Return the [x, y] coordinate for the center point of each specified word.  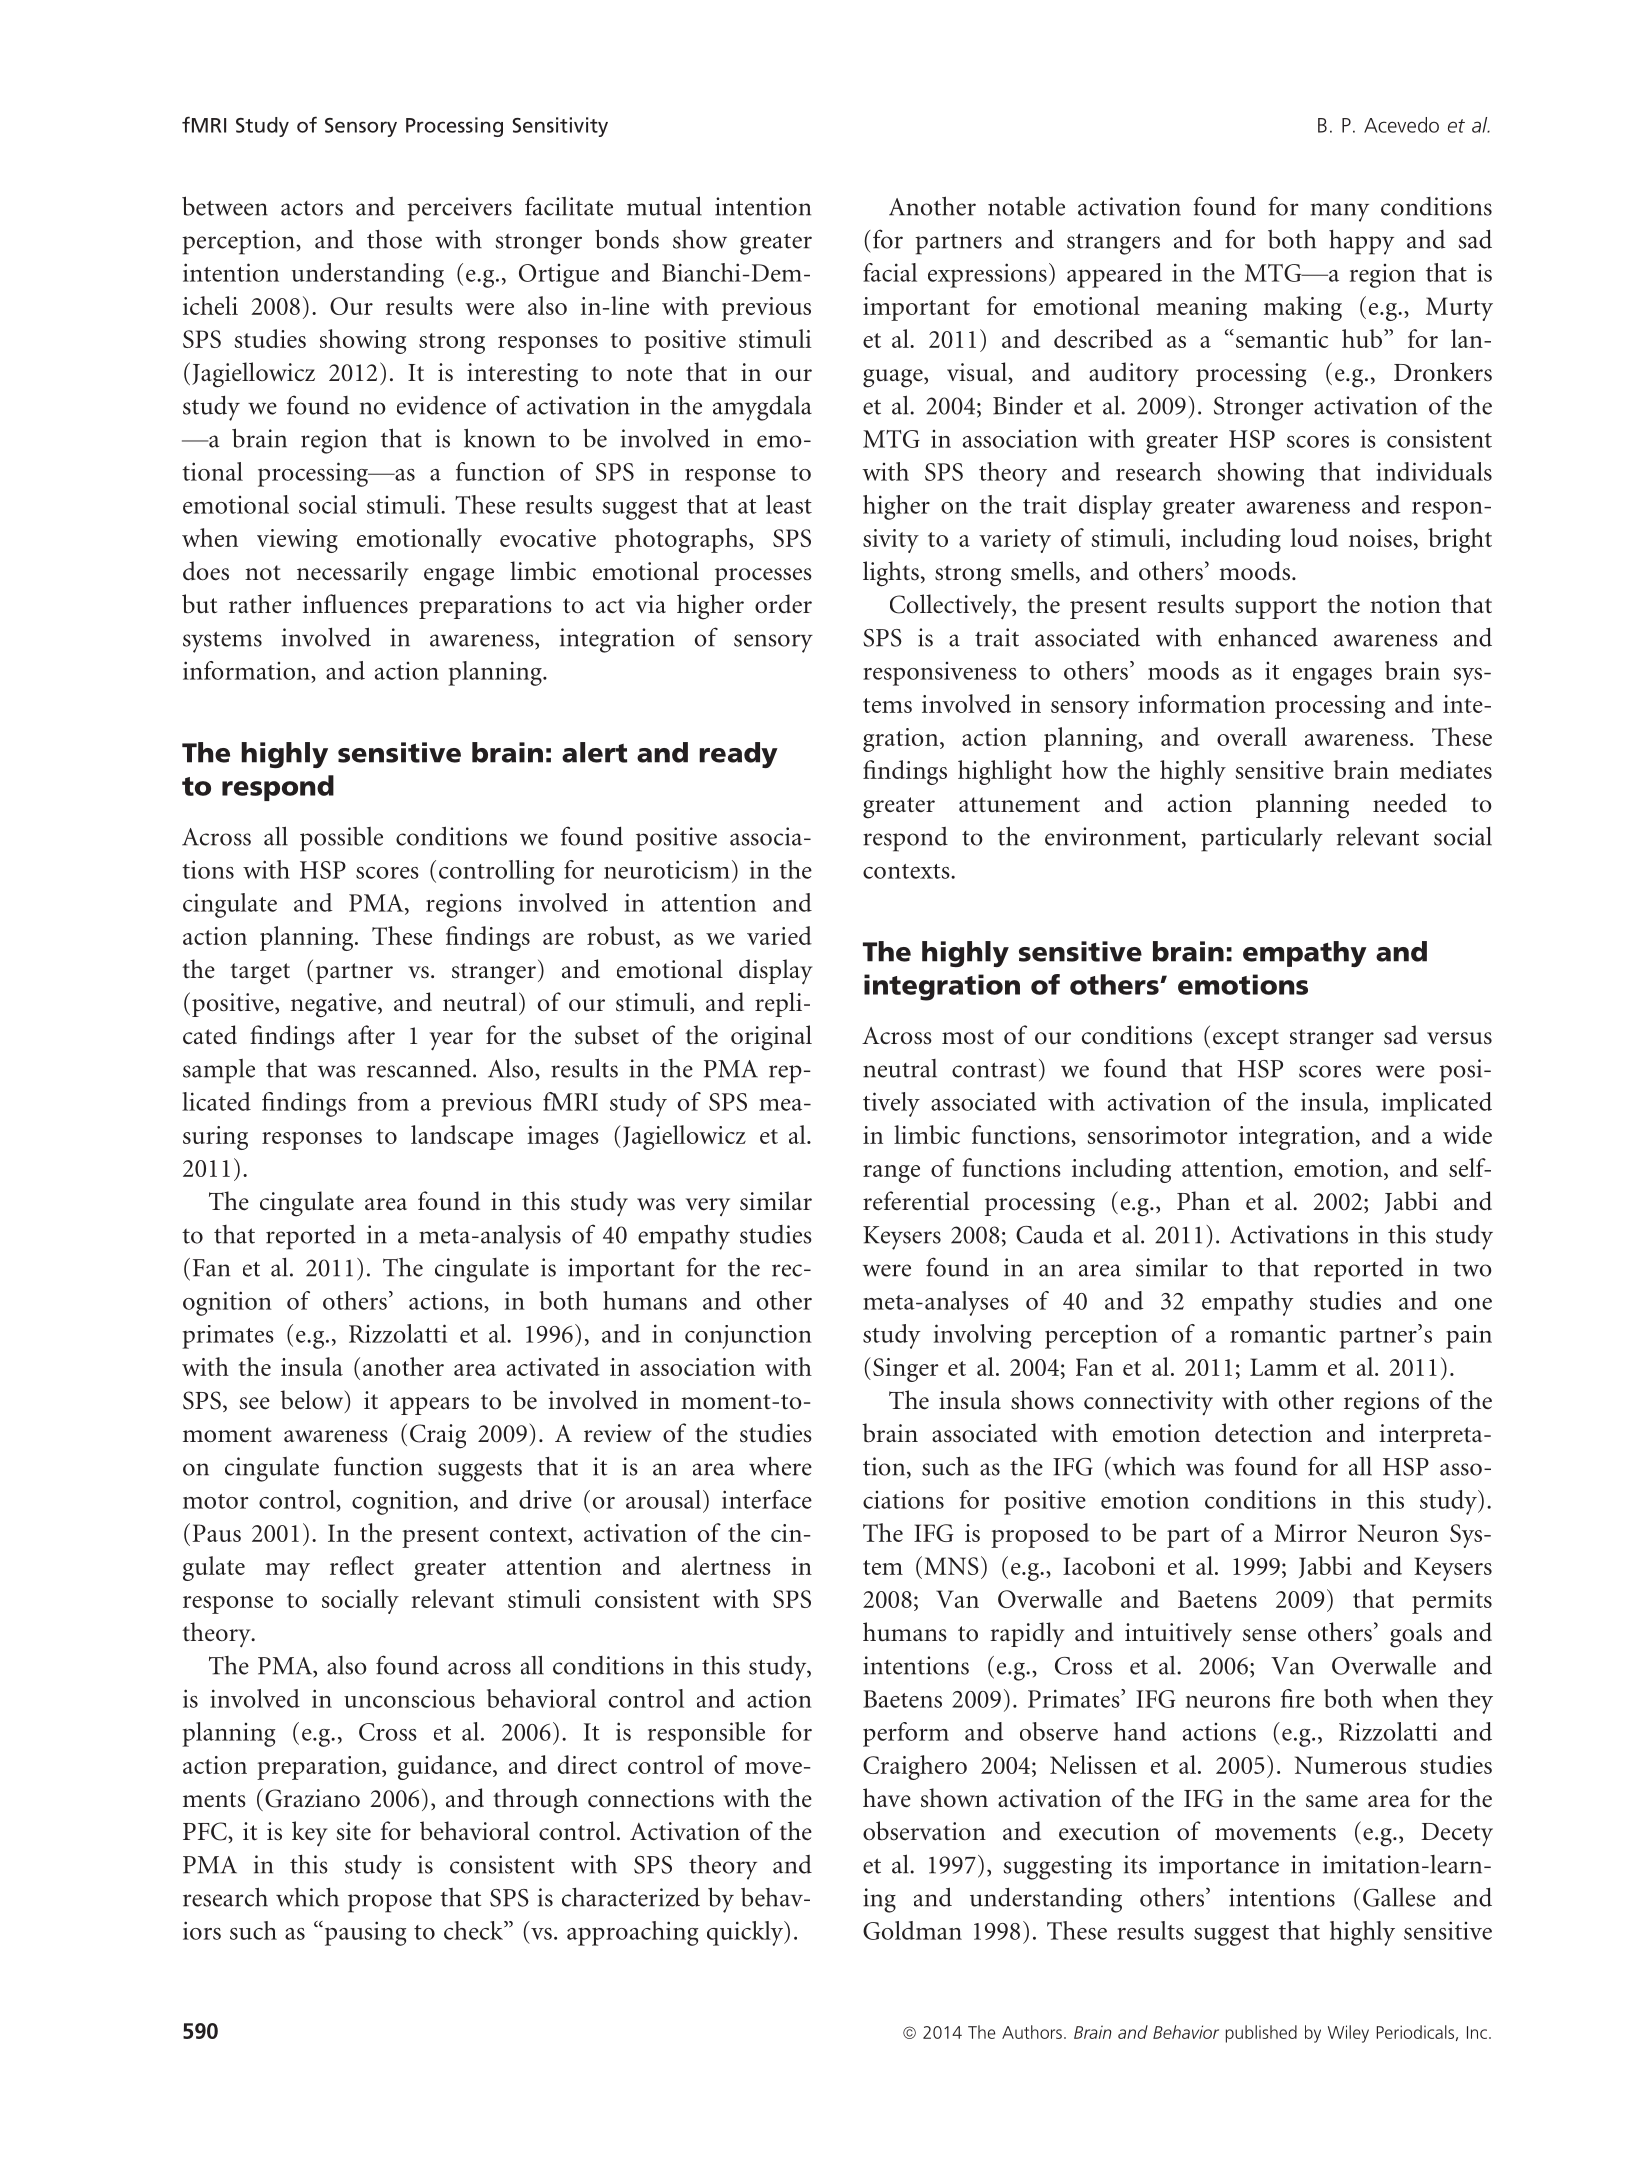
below [313, 1401]
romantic [1278, 1333]
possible [341, 839]
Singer [906, 1370]
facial [890, 272]
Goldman [912, 1930]
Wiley [1348, 2034]
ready [738, 755]
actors [312, 208]
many [1340, 212]
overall [1252, 736]
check [474, 1930]
